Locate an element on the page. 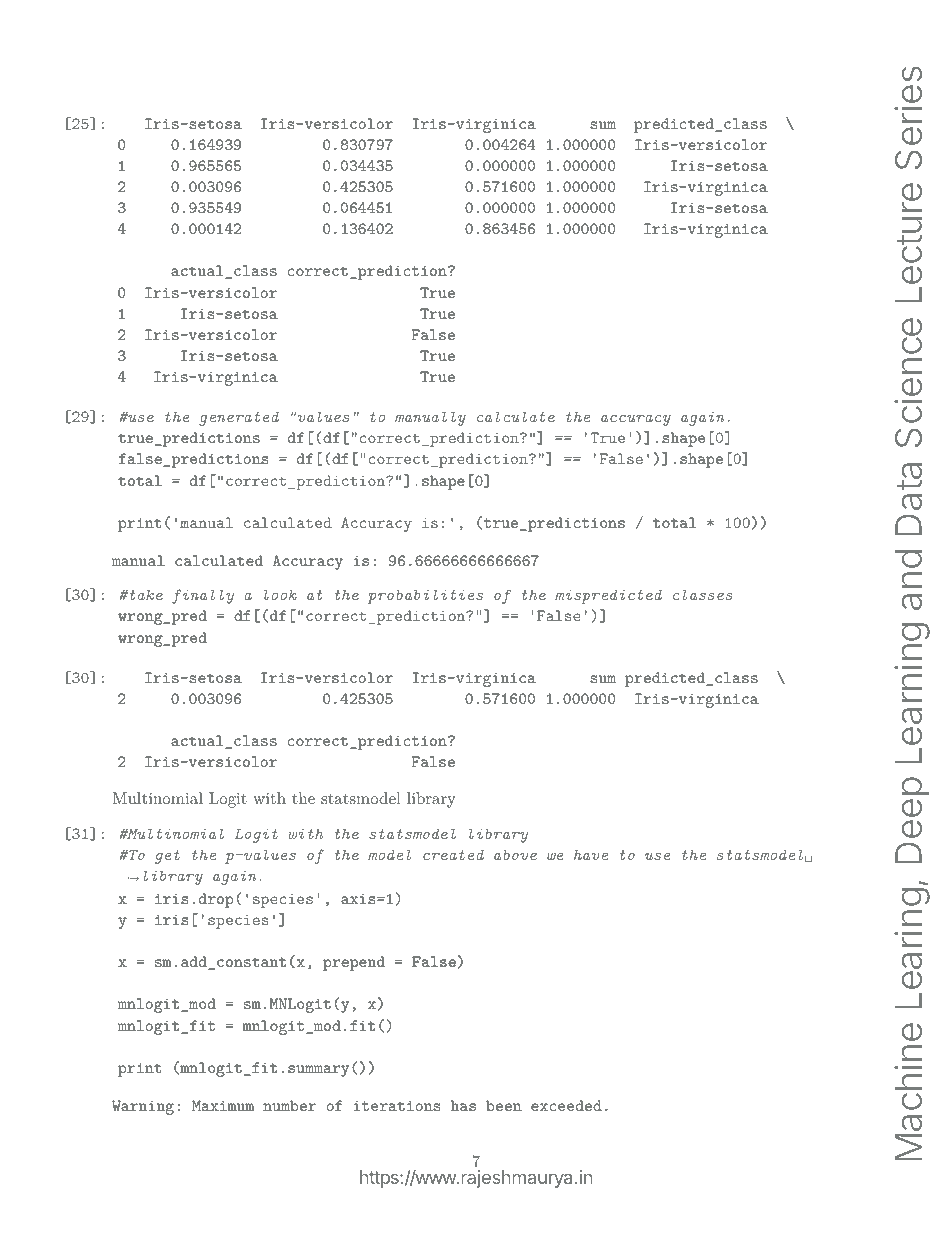 The width and height of the page is (952, 1233). look is located at coordinates (280, 594).
